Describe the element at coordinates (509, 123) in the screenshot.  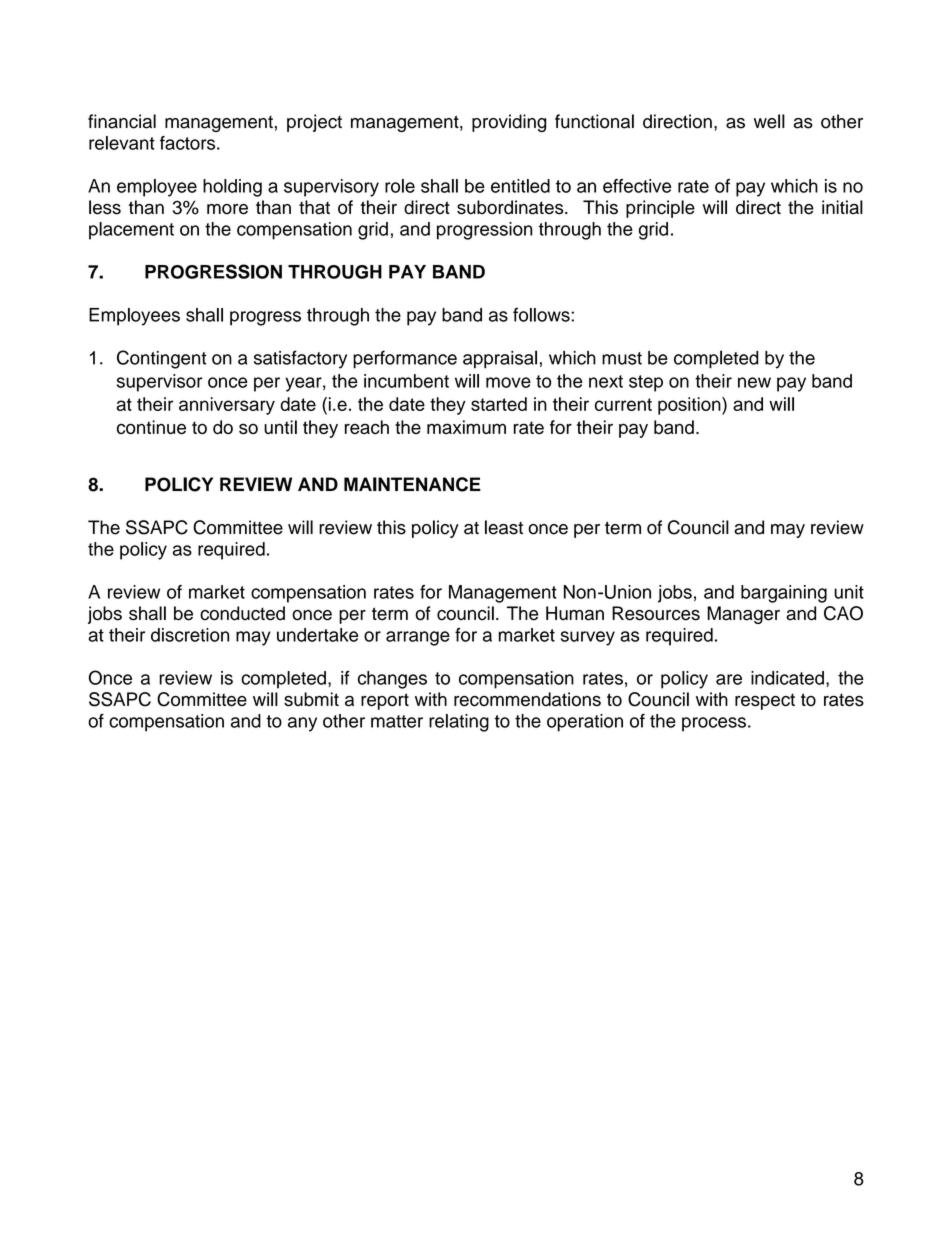
I see `providing` at that location.
